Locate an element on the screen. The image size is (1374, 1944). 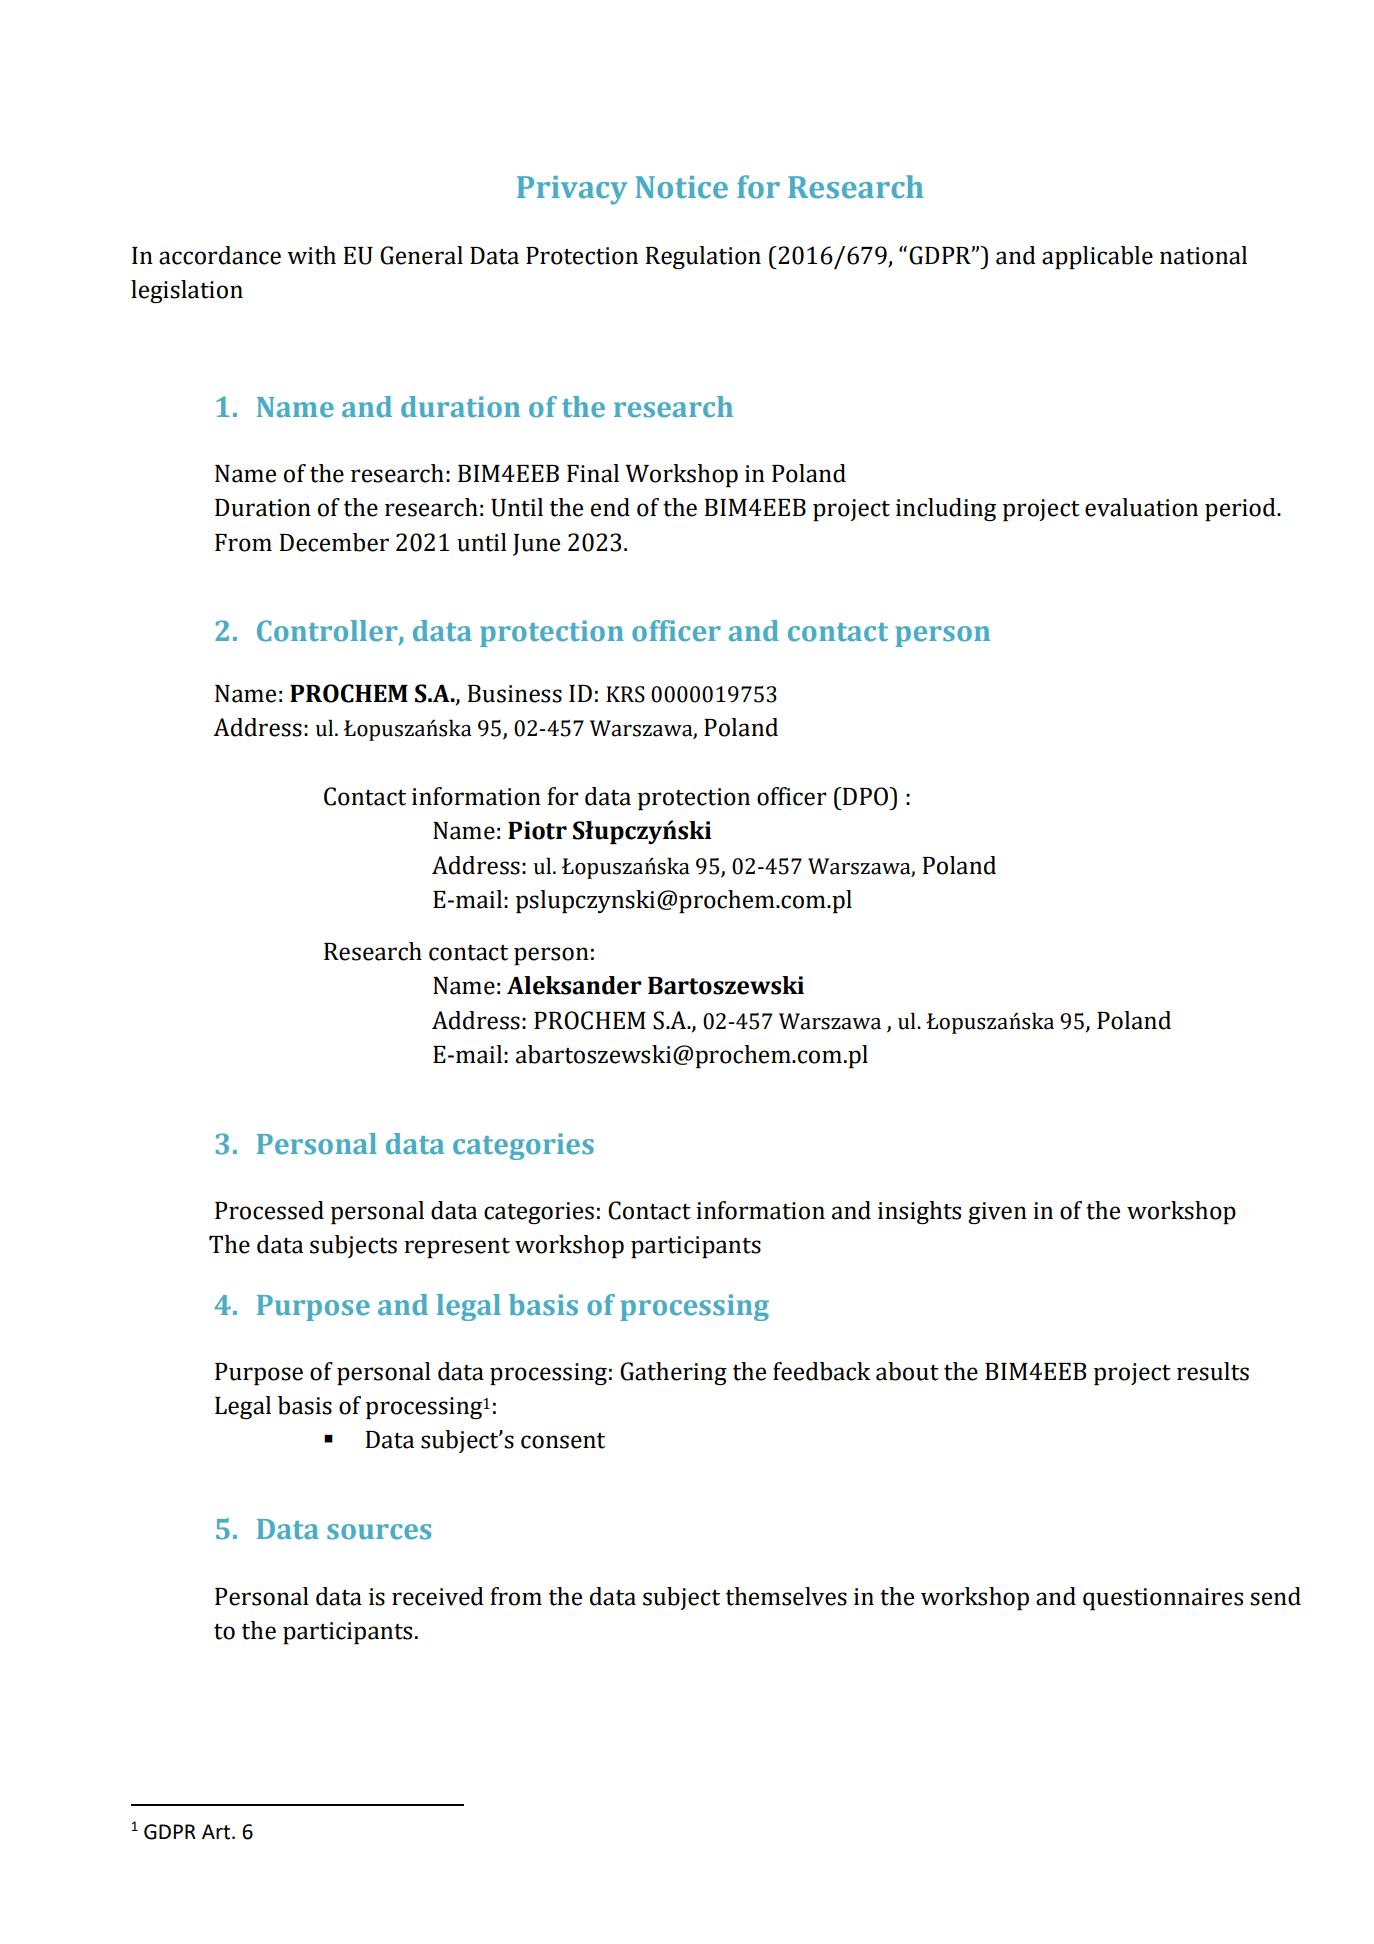
given is located at coordinates (997, 1213).
